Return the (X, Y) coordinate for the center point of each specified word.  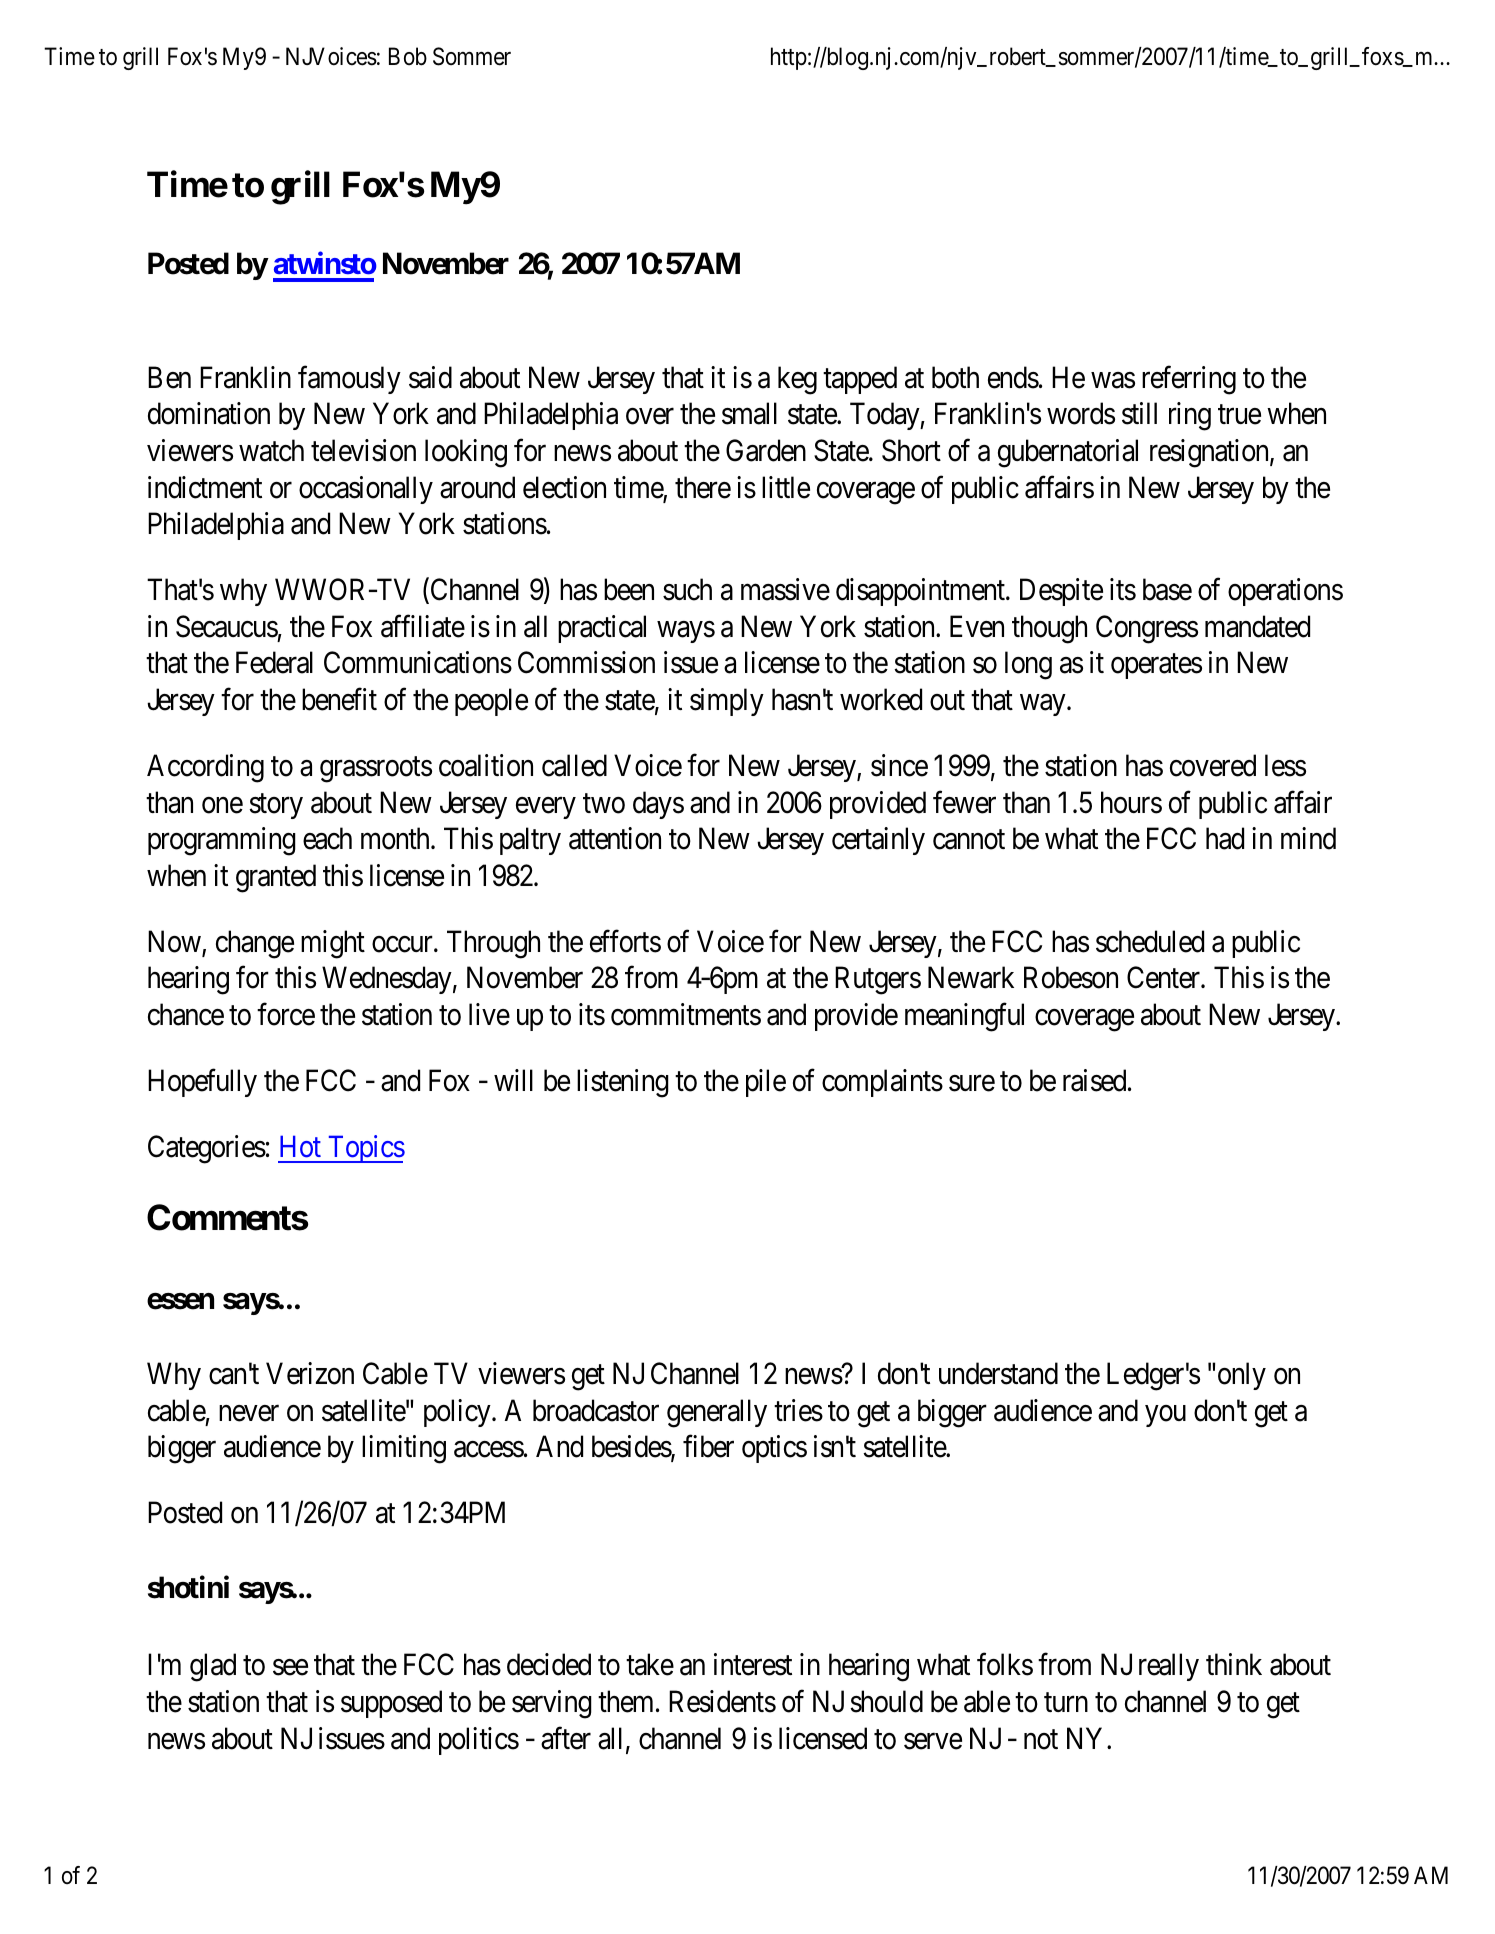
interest (753, 1664)
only (1242, 1376)
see (290, 1668)
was (1113, 380)
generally (717, 1413)
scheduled (1150, 941)
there (703, 487)
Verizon (310, 1373)
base (1167, 589)
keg (797, 380)
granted (276, 878)
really (1169, 1667)
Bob (408, 56)
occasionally (366, 490)
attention (615, 838)
